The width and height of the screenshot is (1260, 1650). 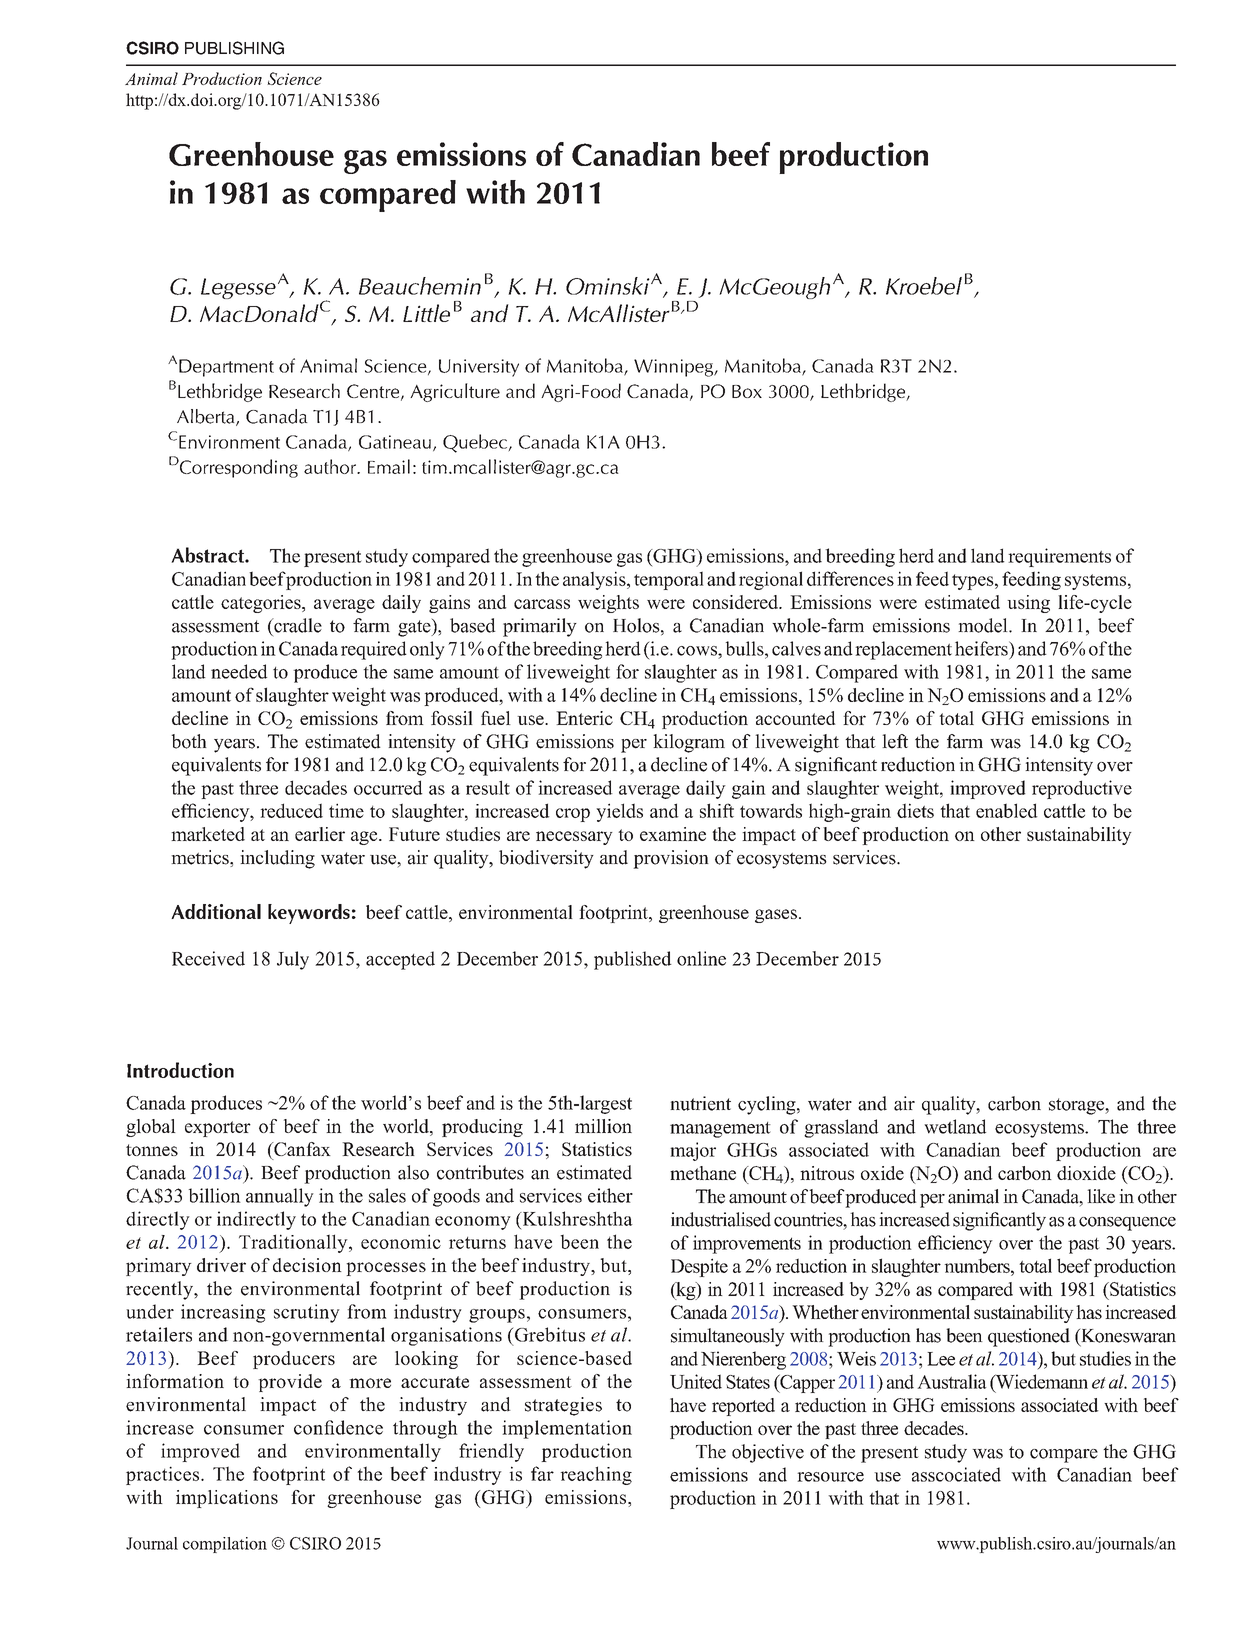 I want to click on Alberta, so click(x=207, y=417).
